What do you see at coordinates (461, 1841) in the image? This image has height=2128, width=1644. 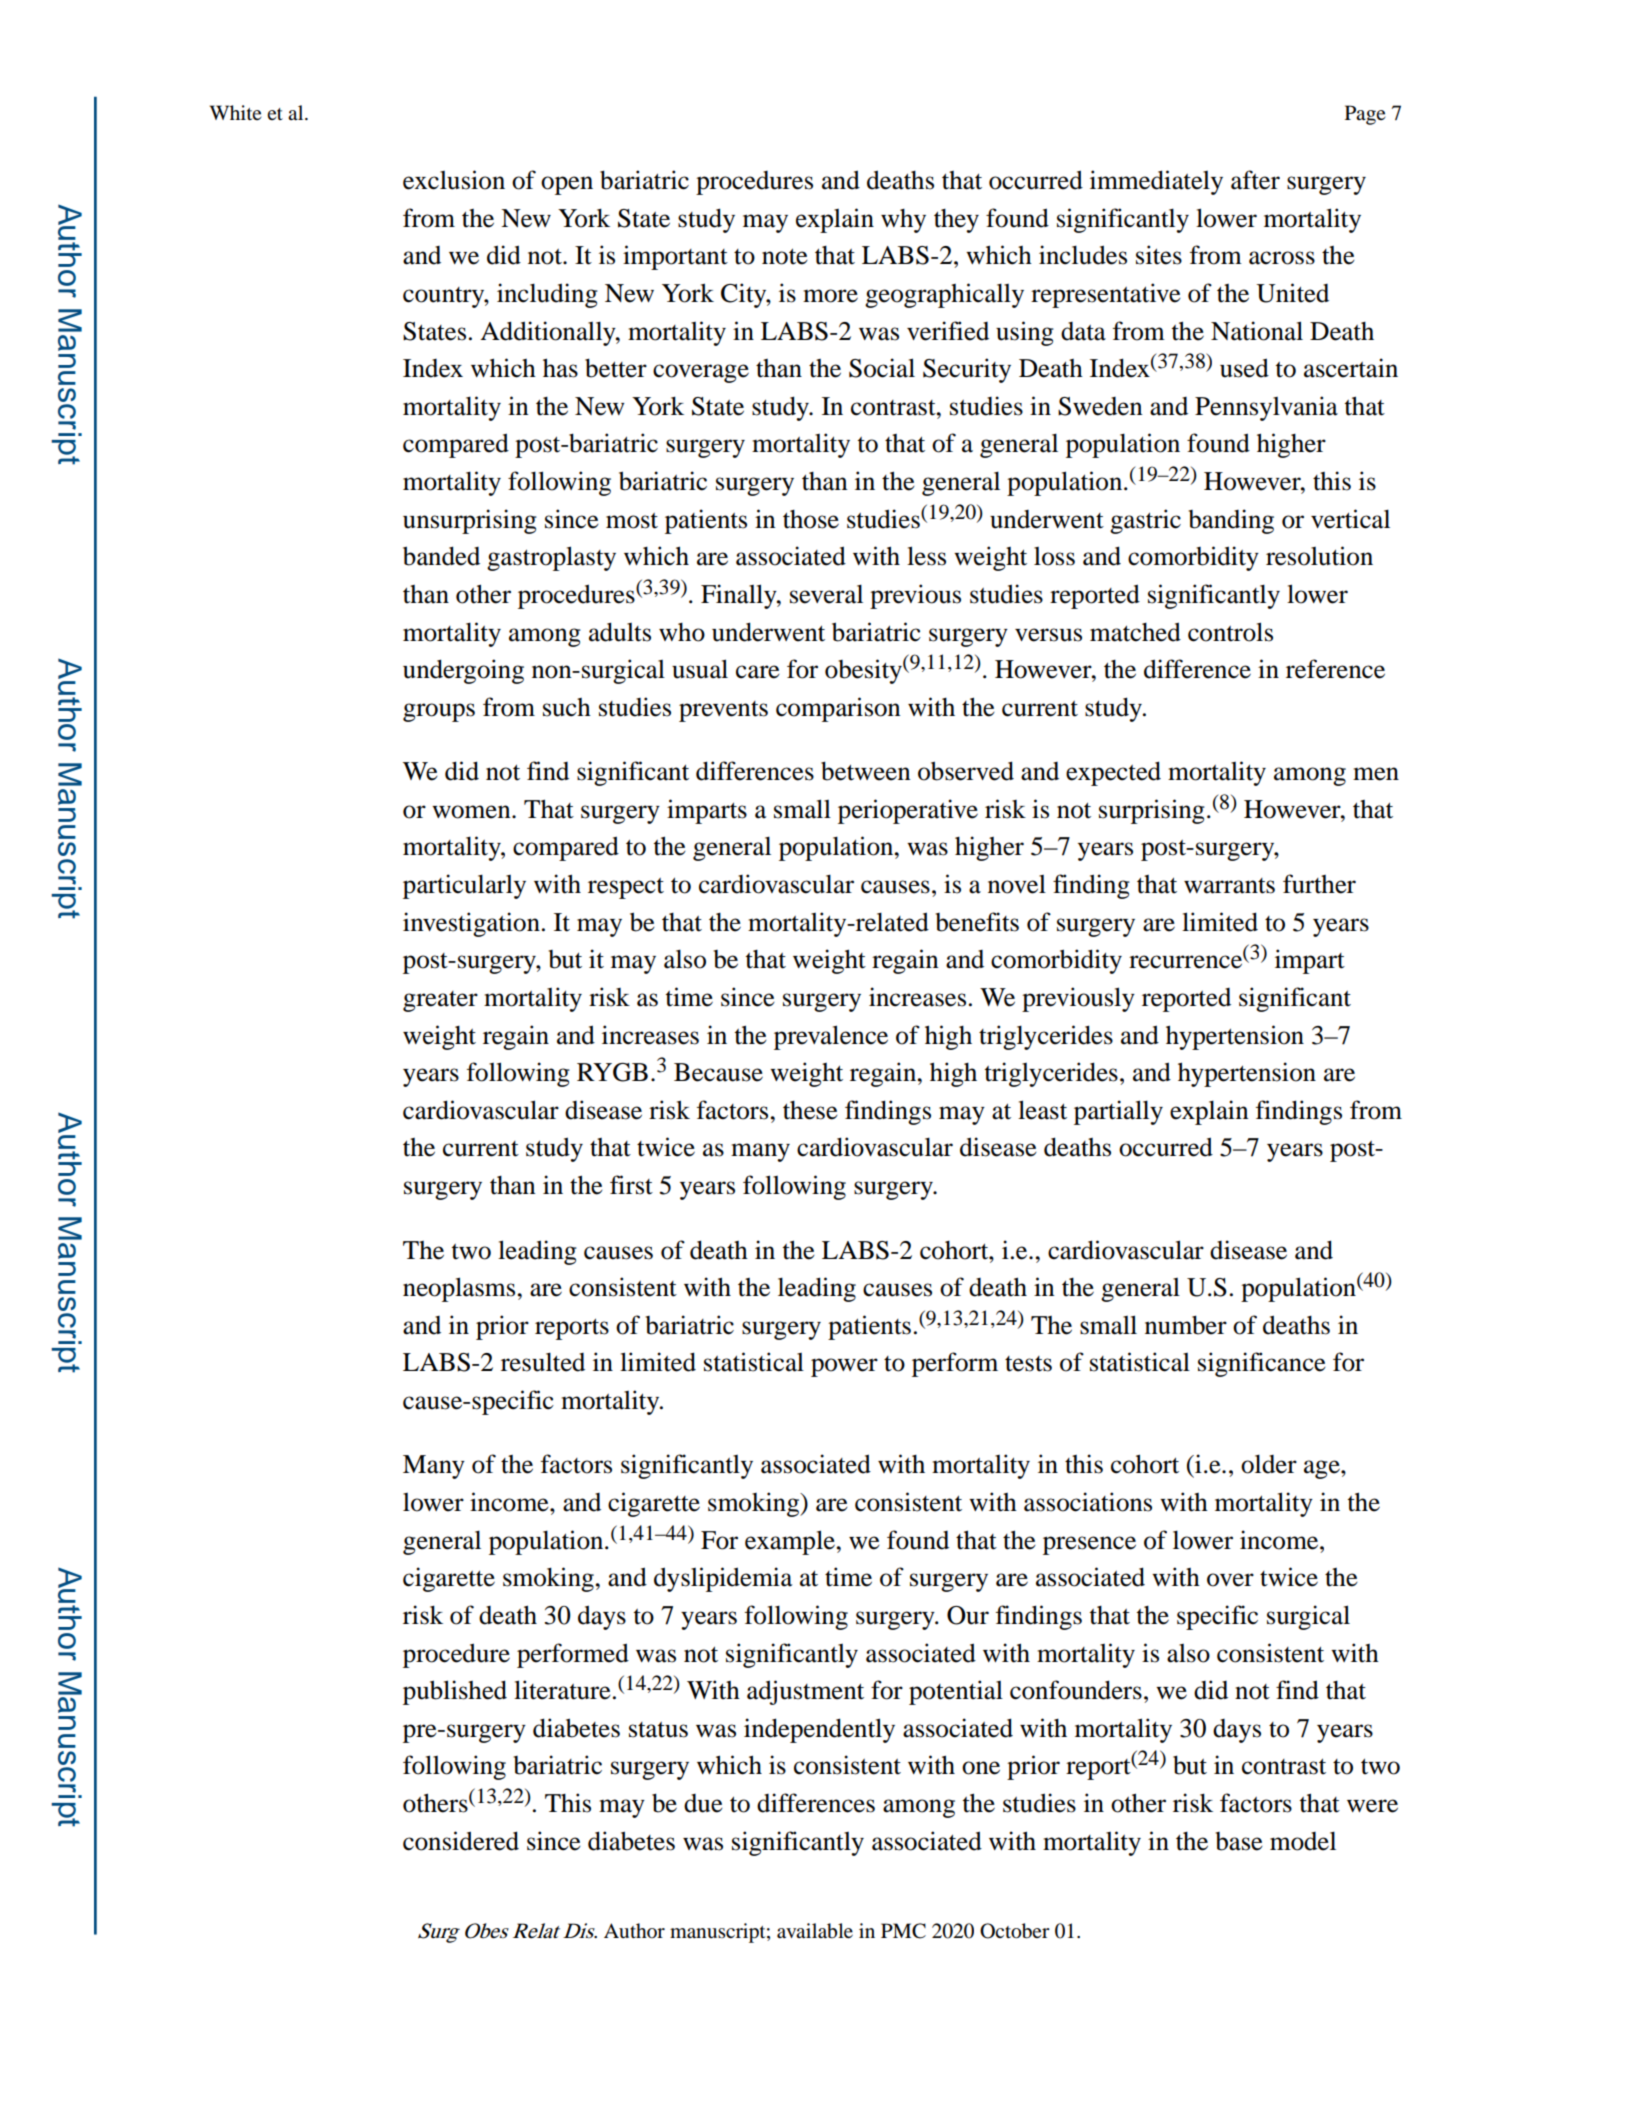 I see `considered` at bounding box center [461, 1841].
